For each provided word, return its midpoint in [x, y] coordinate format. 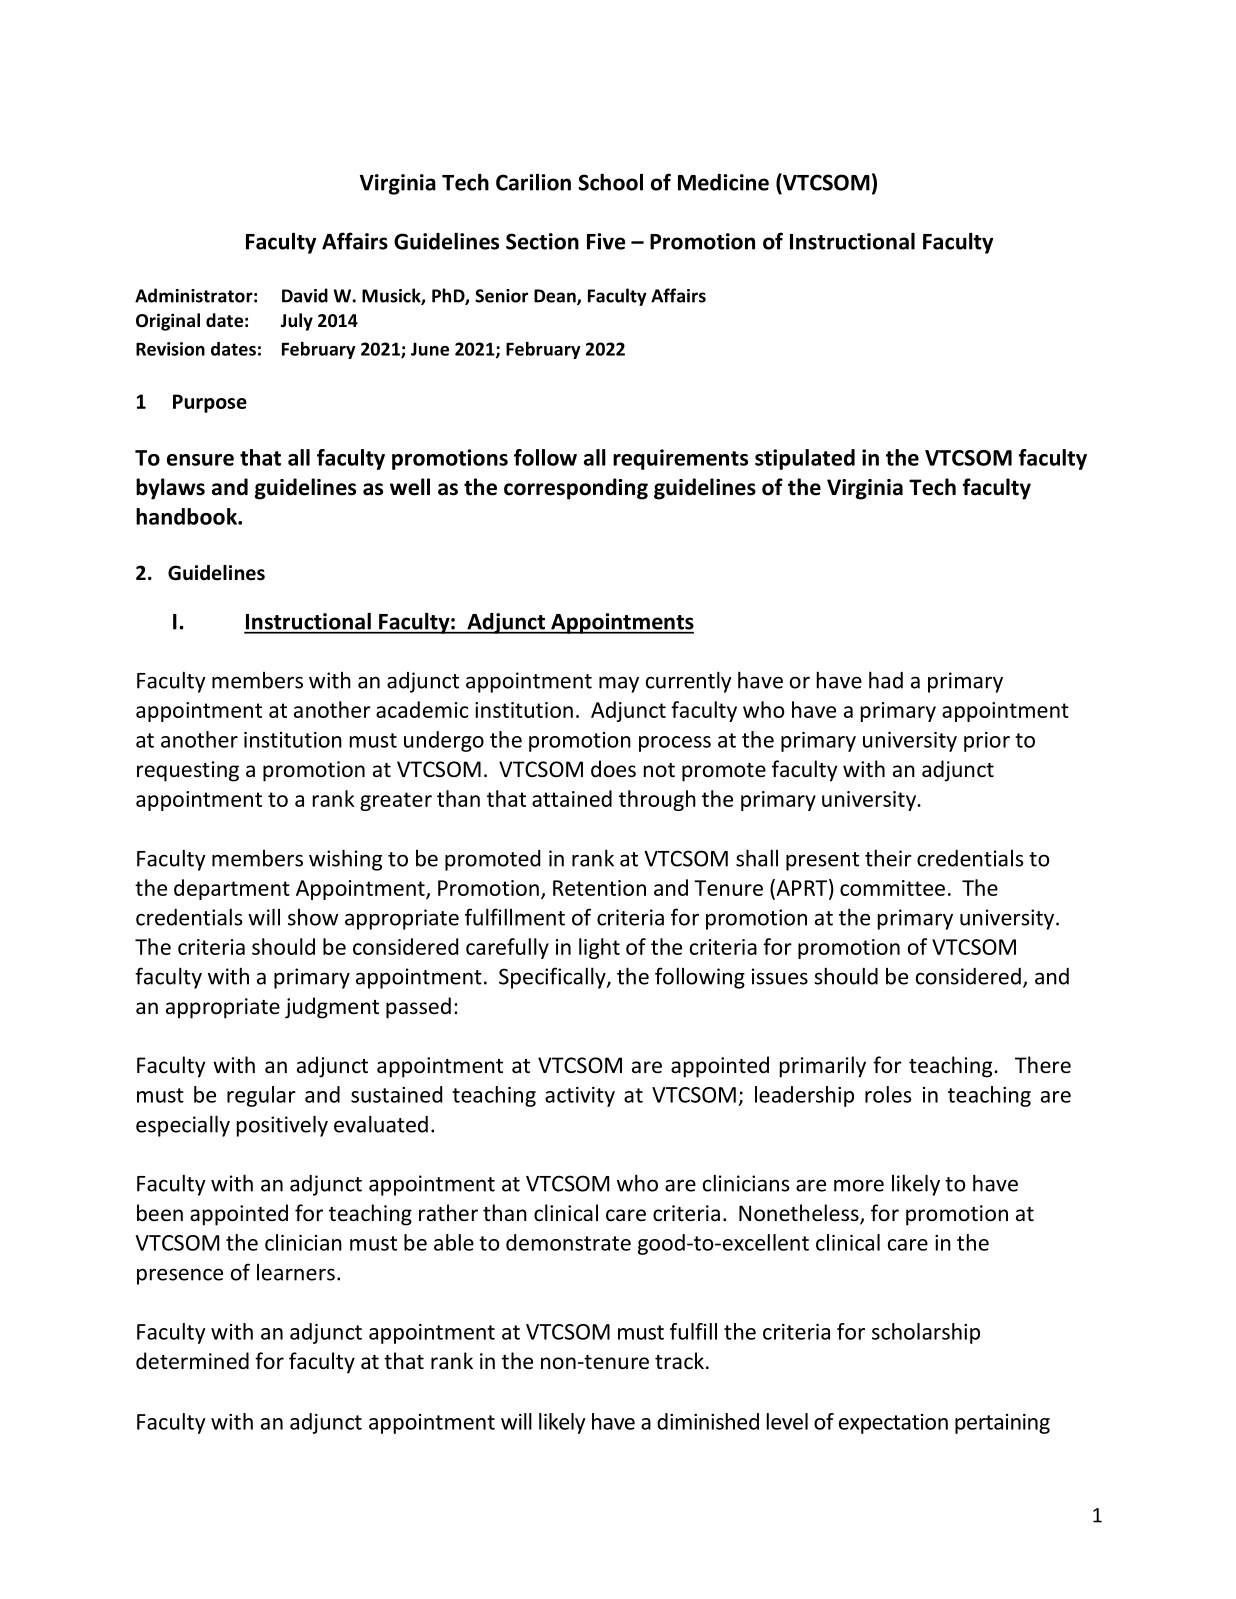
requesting [188, 771]
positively [282, 1126]
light [599, 948]
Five [606, 241]
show [313, 917]
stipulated [805, 459]
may [619, 684]
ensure [200, 460]
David [305, 295]
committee [892, 888]
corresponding [576, 489]
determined [192, 1361]
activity [580, 1097]
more [859, 1185]
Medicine [723, 182]
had [886, 680]
